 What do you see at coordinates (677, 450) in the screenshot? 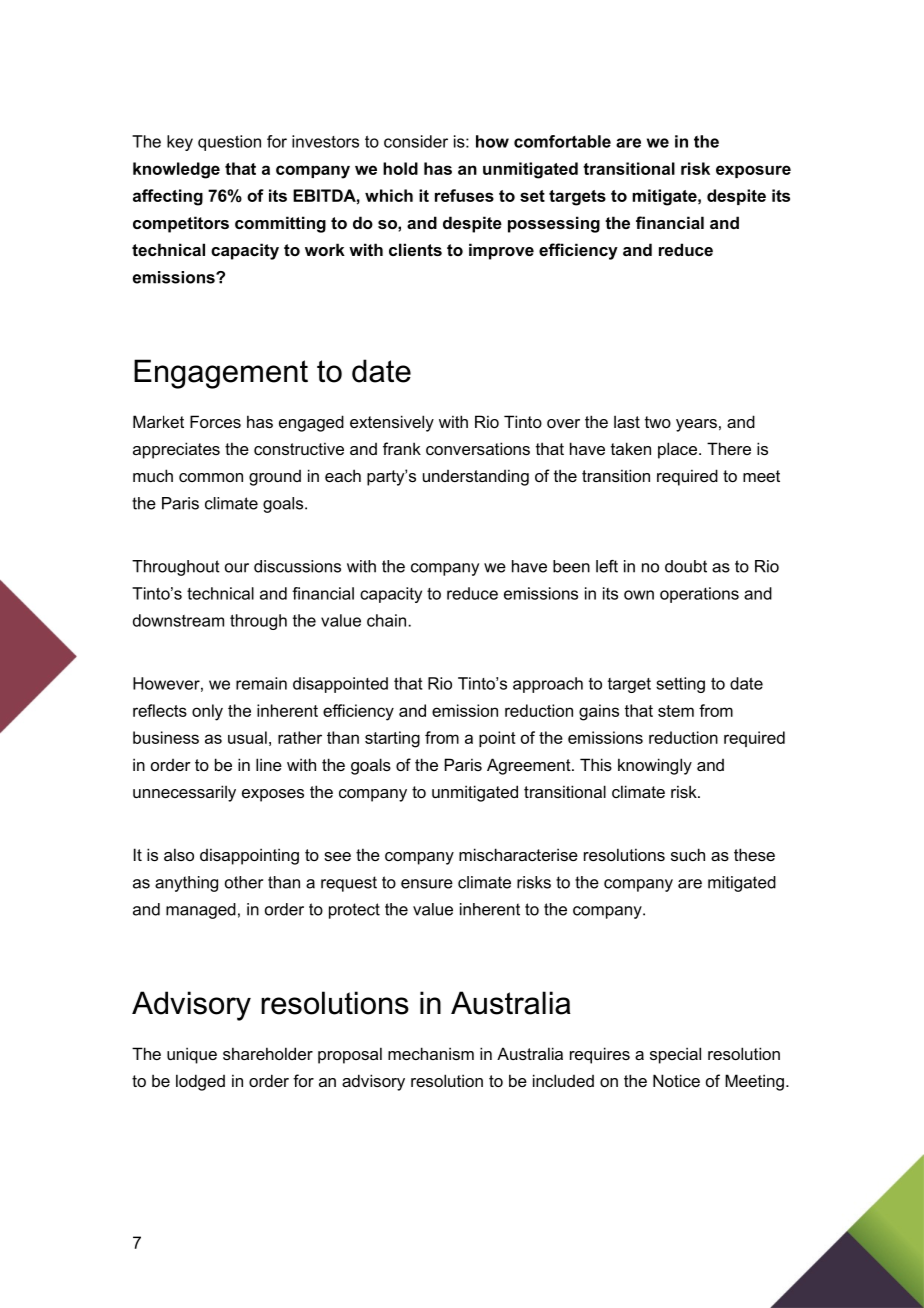
I see `place` at bounding box center [677, 450].
